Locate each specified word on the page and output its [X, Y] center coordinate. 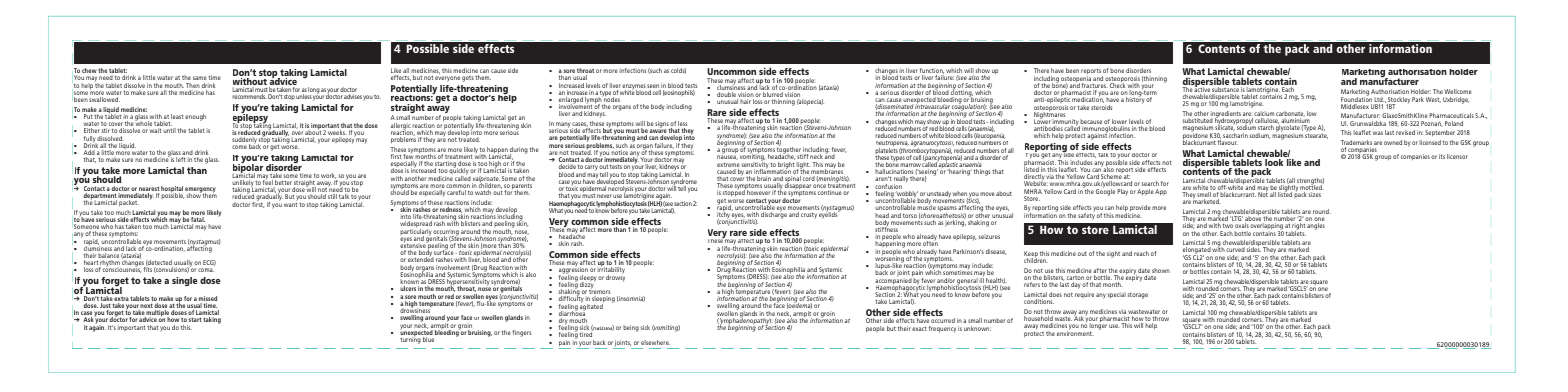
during [518, 151]
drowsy [615, 277]
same [200, 78]
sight [1113, 254]
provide [1140, 210]
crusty [809, 216]
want [290, 203]
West [1433, 100]
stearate [1316, 135]
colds [678, 71]
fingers [521, 333]
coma [206, 270]
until [169, 130]
